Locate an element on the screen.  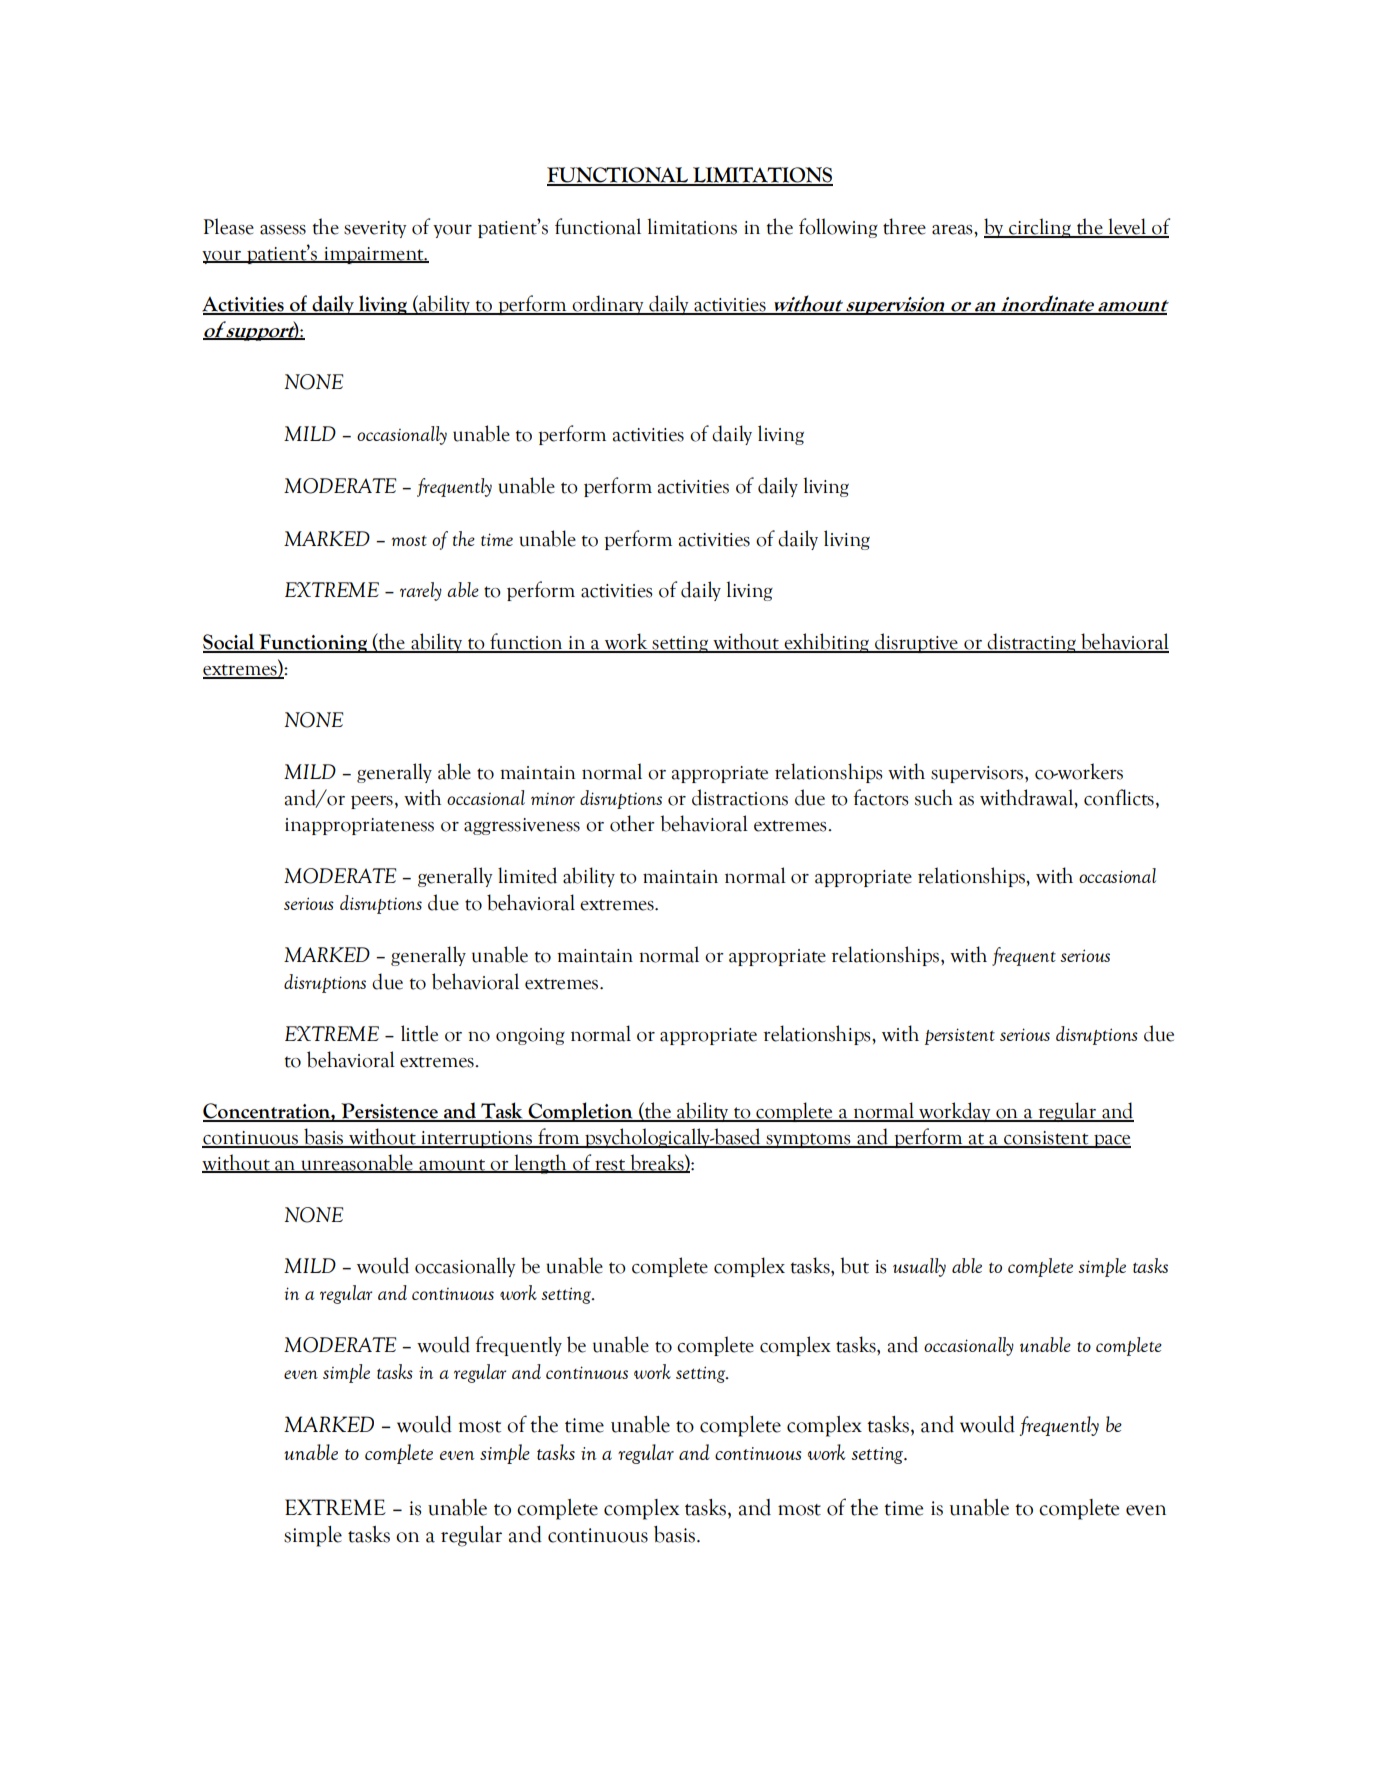
ordinary is located at coordinates (608, 305).
